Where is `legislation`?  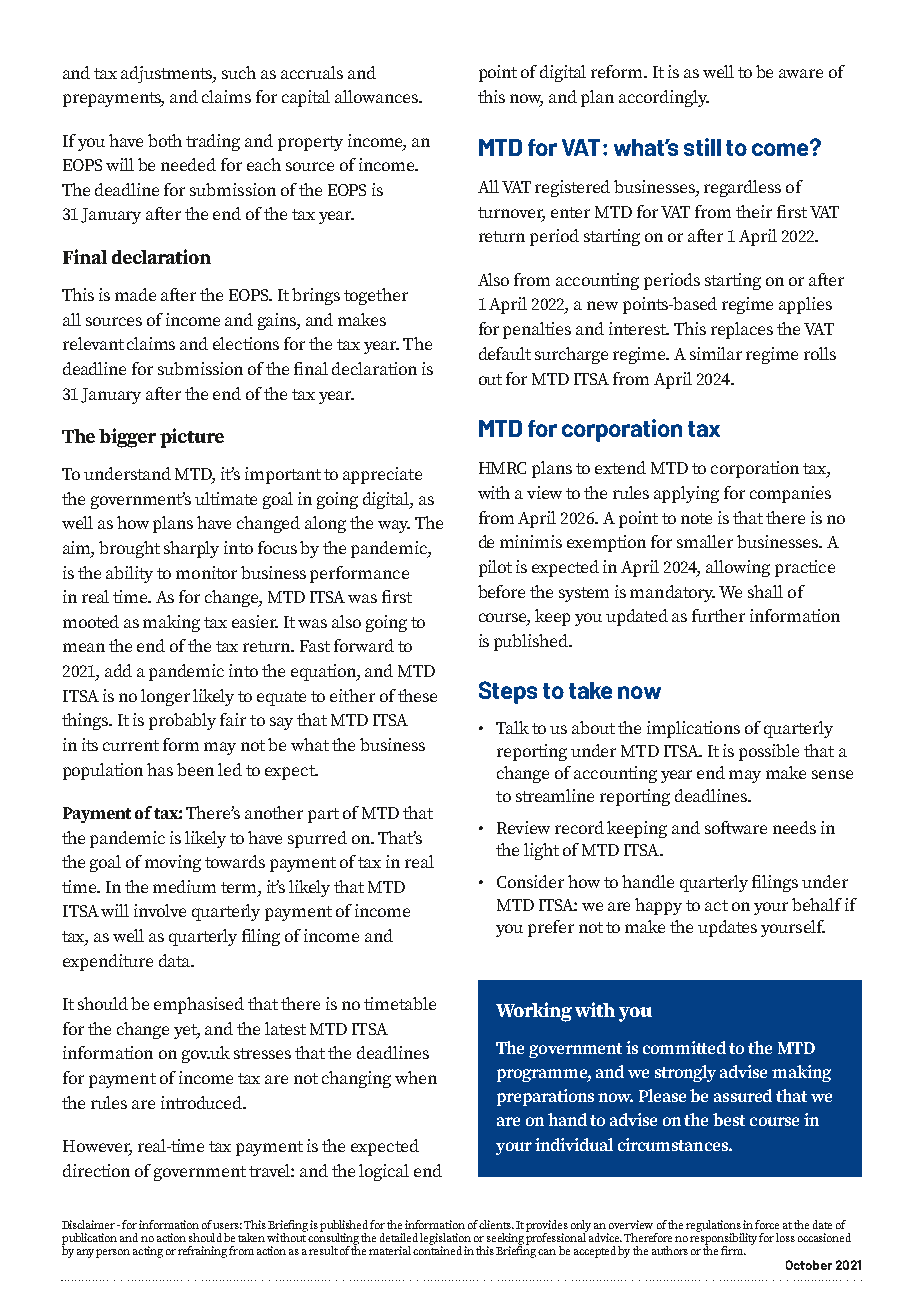
legislation is located at coordinates (445, 1240).
